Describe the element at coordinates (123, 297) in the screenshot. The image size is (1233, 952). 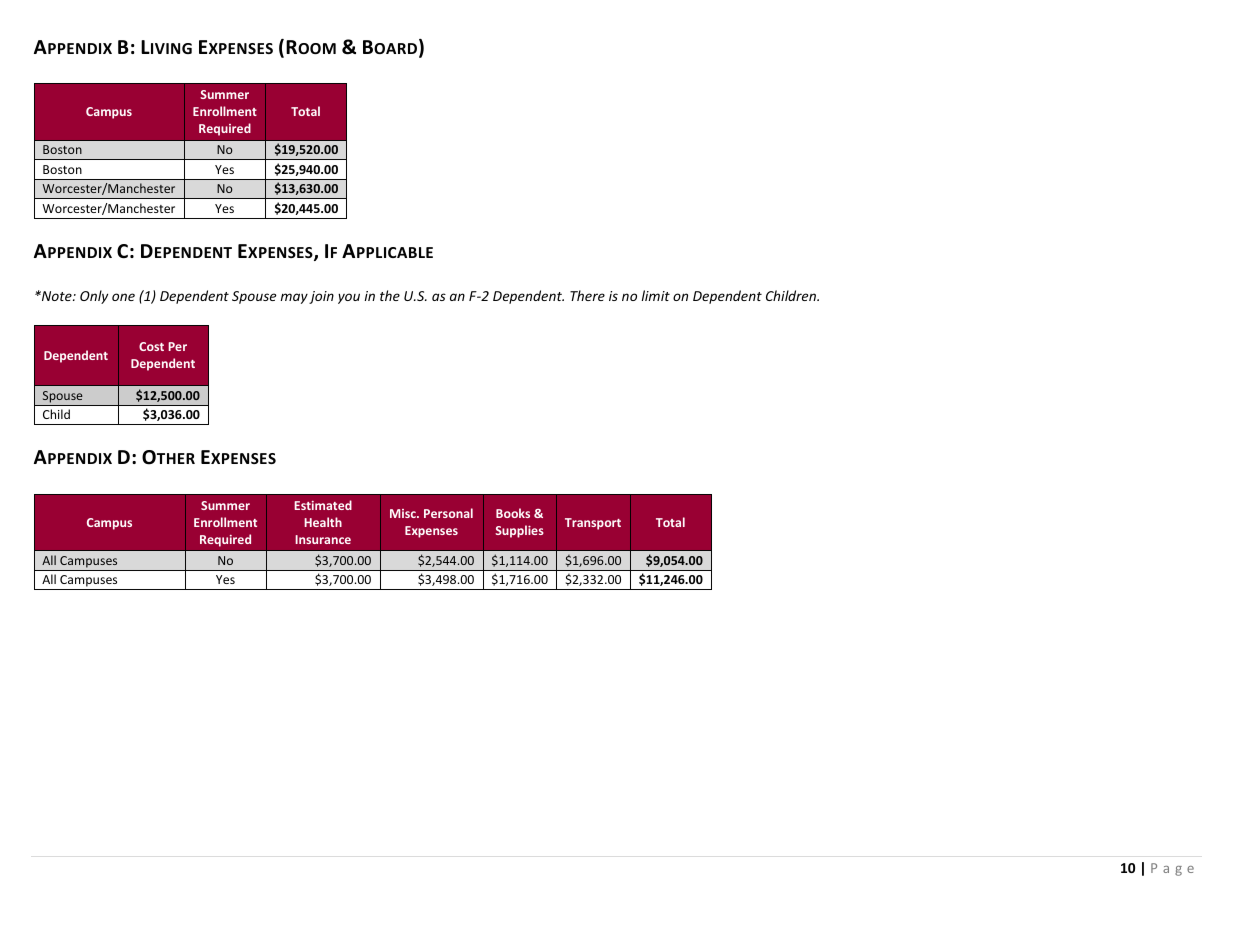
I see `one` at that location.
